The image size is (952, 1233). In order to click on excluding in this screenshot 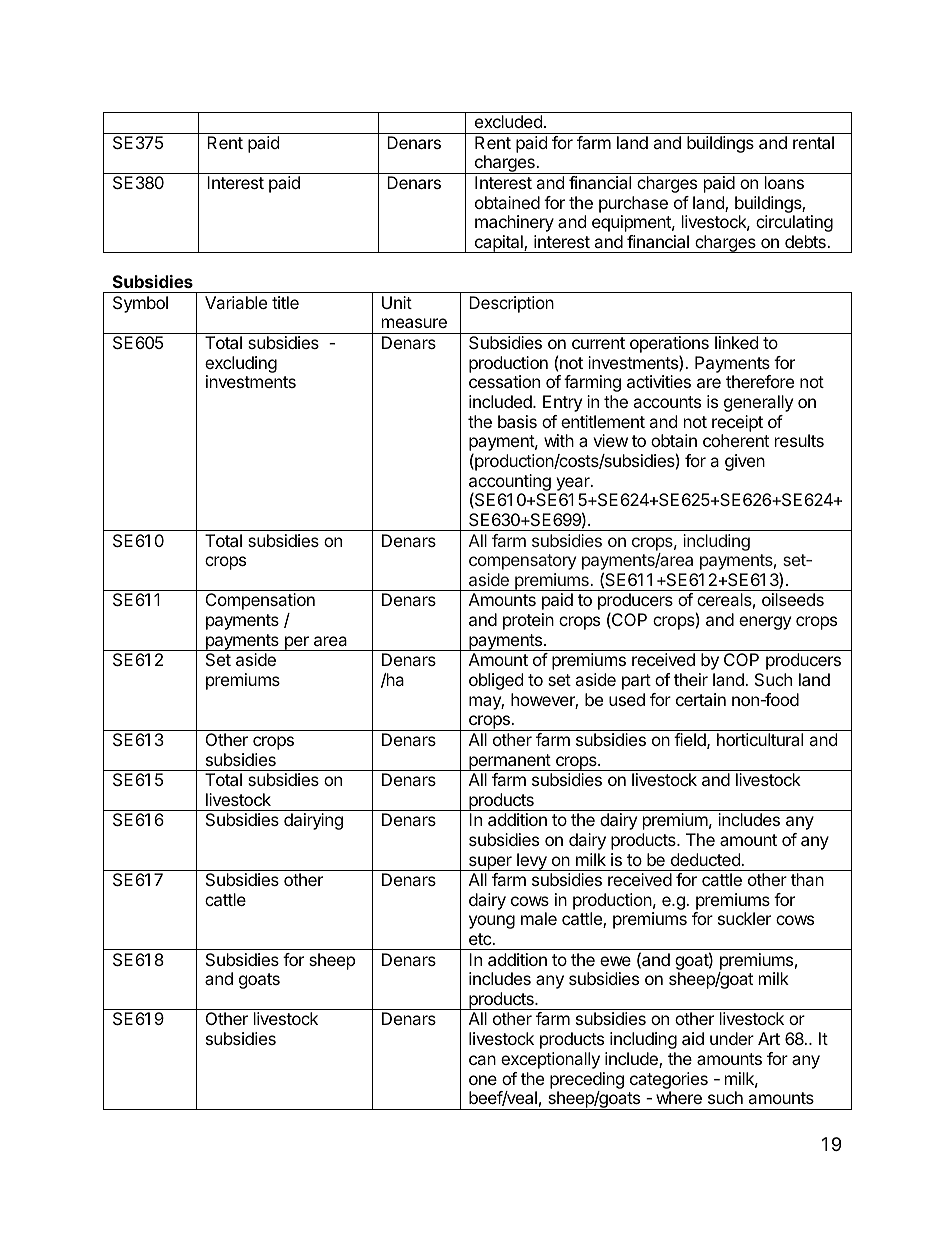, I will do `click(241, 364)`.
